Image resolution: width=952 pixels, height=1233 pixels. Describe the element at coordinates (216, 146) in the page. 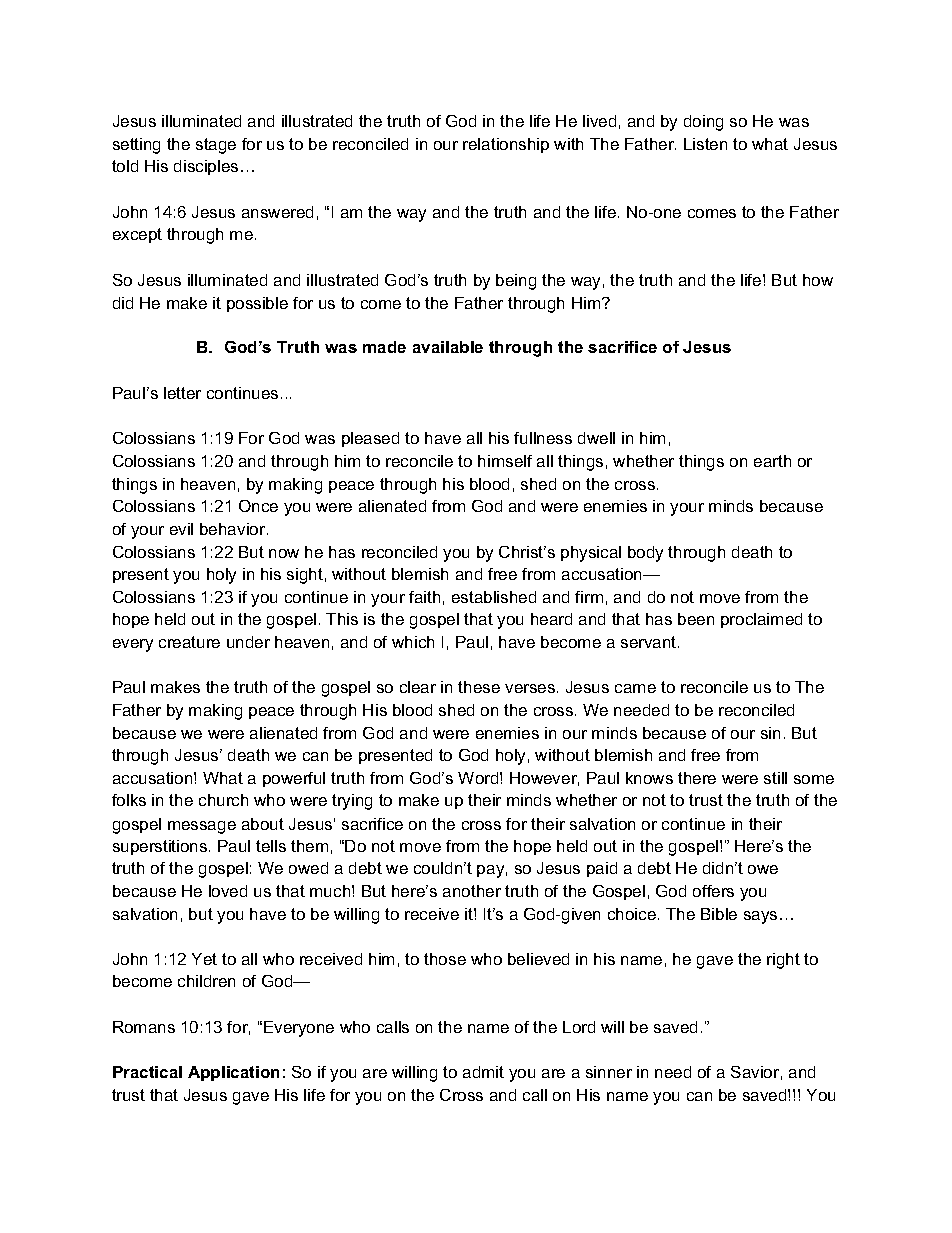

I see `stage` at that location.
